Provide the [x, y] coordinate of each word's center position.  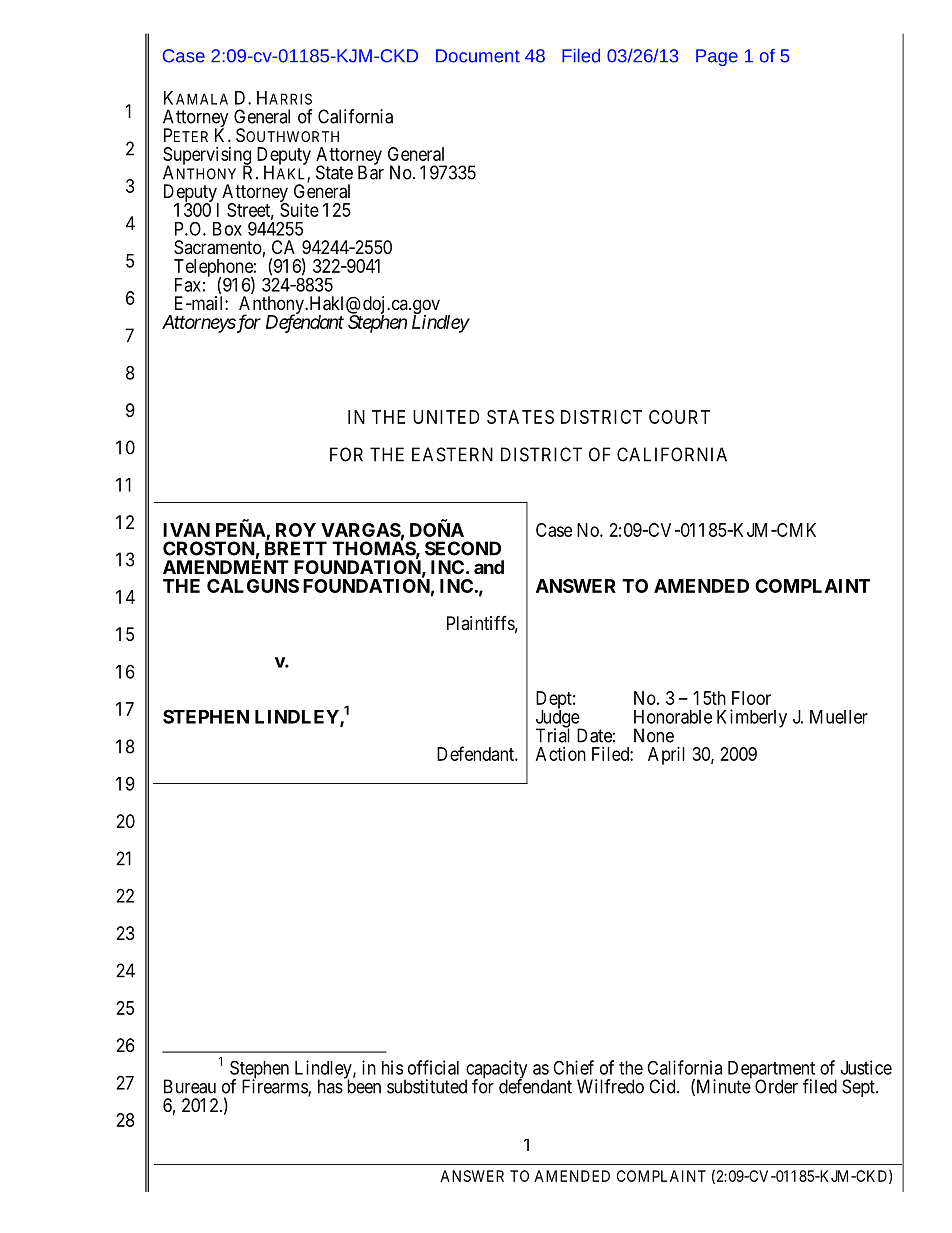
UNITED [446, 417]
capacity [496, 1070]
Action [561, 754]
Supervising [207, 157]
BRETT [296, 548]
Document [478, 56]
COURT [679, 417]
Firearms [275, 1087]
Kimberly [752, 718]
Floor [751, 698]
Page [717, 57]
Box [227, 229]
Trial [553, 735]
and [489, 567]
